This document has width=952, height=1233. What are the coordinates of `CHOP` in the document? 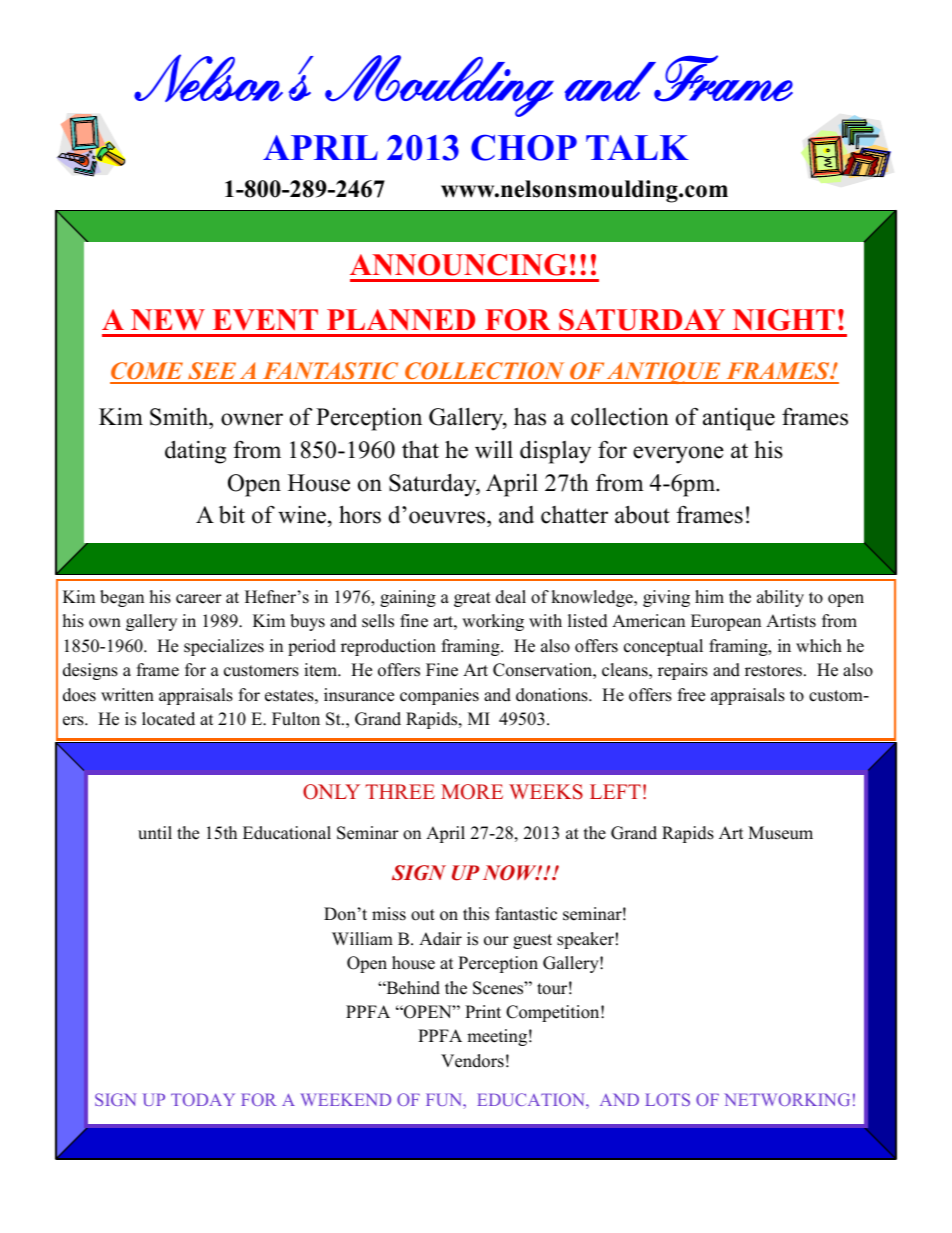 It's located at (524, 148).
